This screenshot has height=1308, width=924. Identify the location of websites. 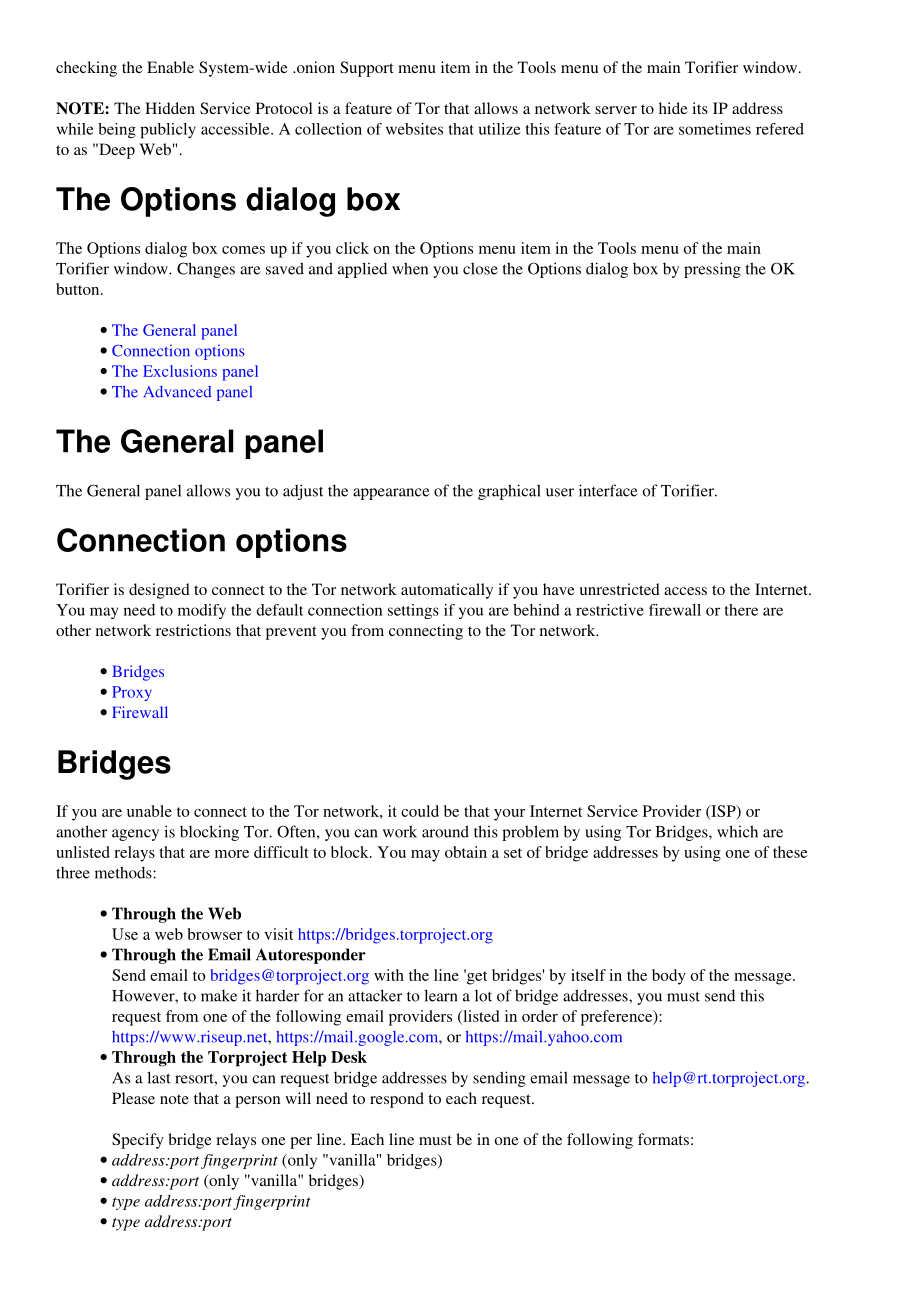
(414, 129).
